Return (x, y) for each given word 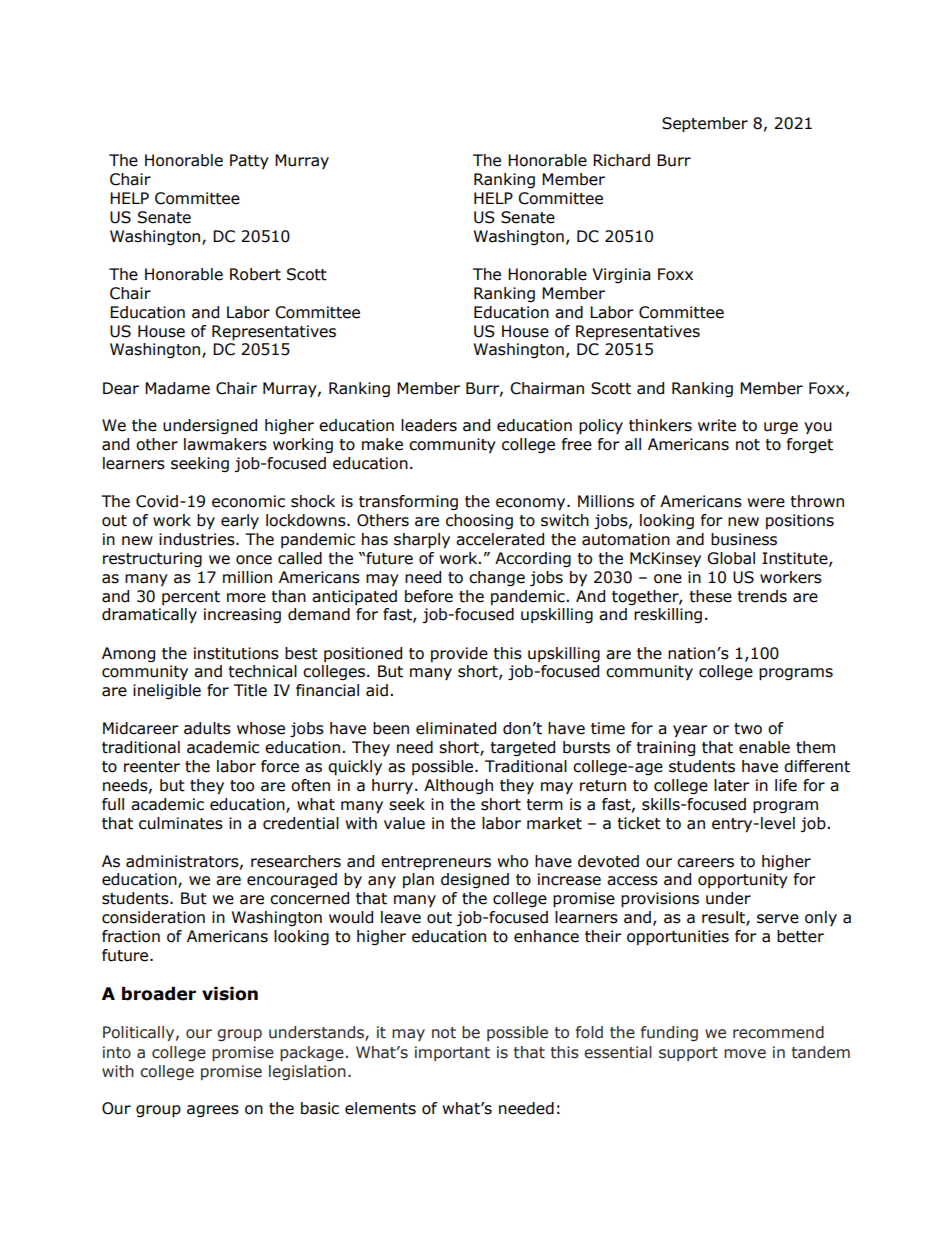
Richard (621, 160)
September (705, 125)
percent (191, 598)
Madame (177, 388)
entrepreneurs (436, 863)
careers (705, 863)
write (717, 425)
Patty (249, 162)
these (711, 596)
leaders (429, 425)
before (429, 596)
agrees (213, 1111)
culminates (181, 823)
